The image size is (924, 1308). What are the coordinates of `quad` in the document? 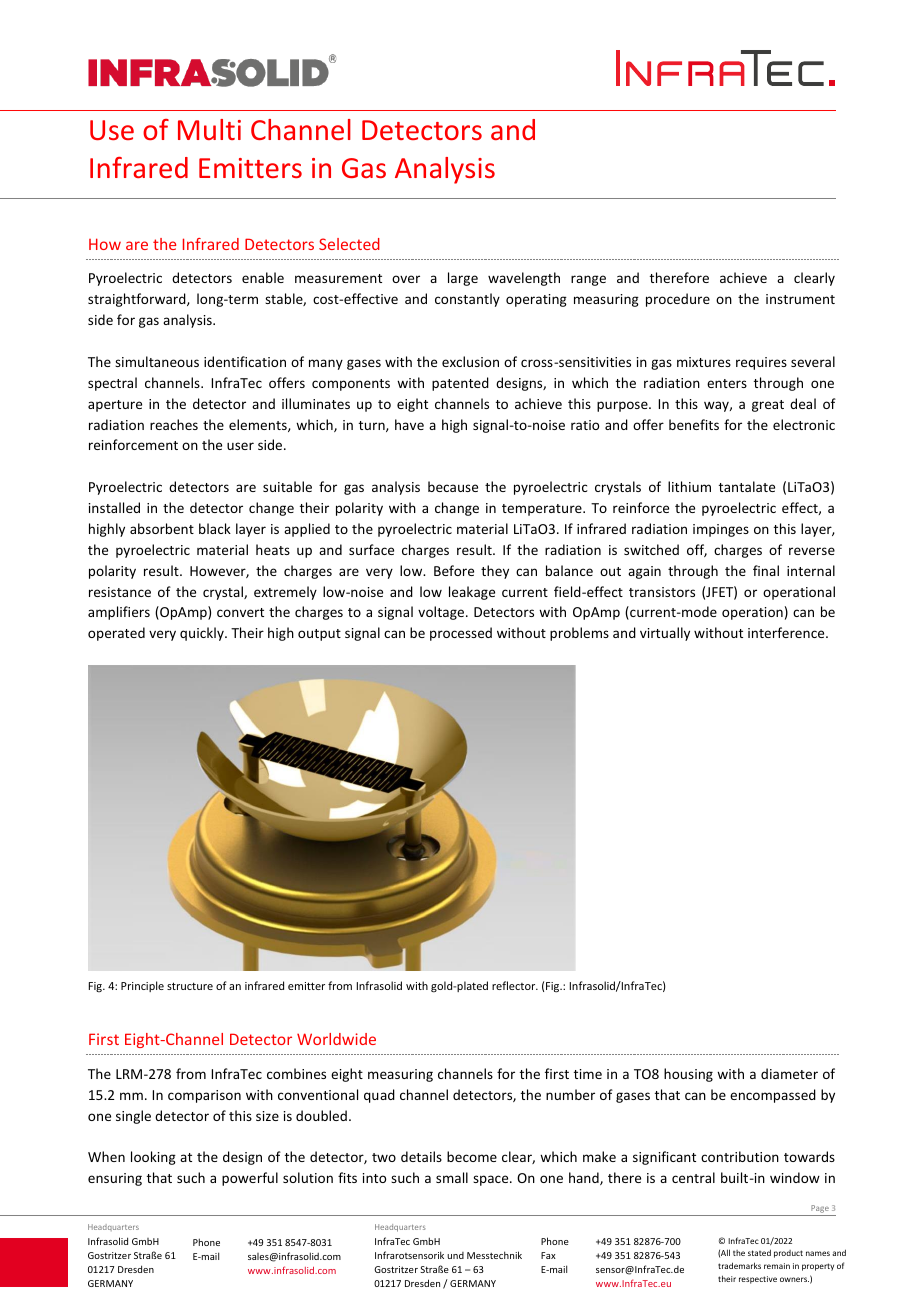 It's located at (379, 1096).
